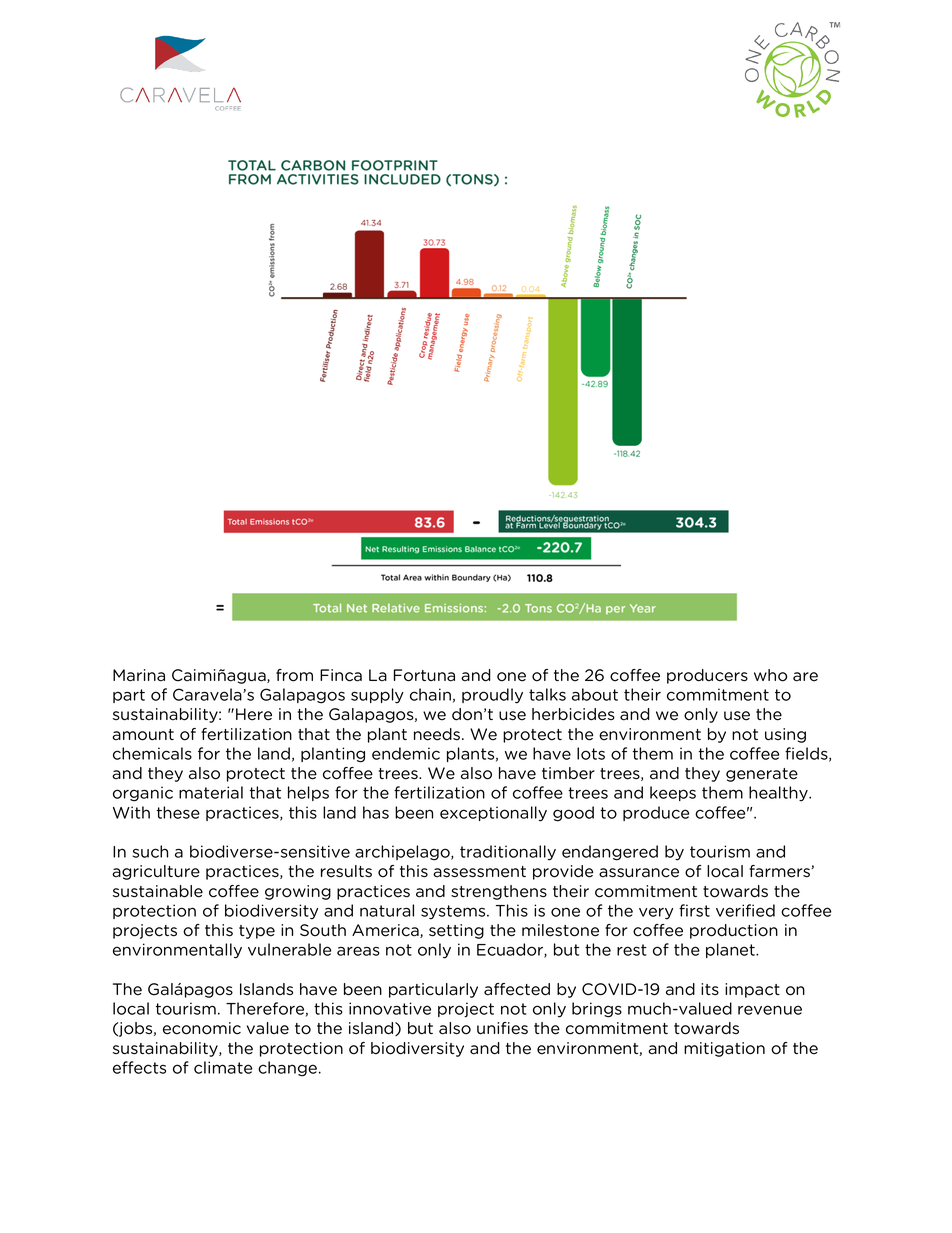 The height and width of the image is (1233, 952). Describe the element at coordinates (456, 931) in the image. I see `setting` at that location.
